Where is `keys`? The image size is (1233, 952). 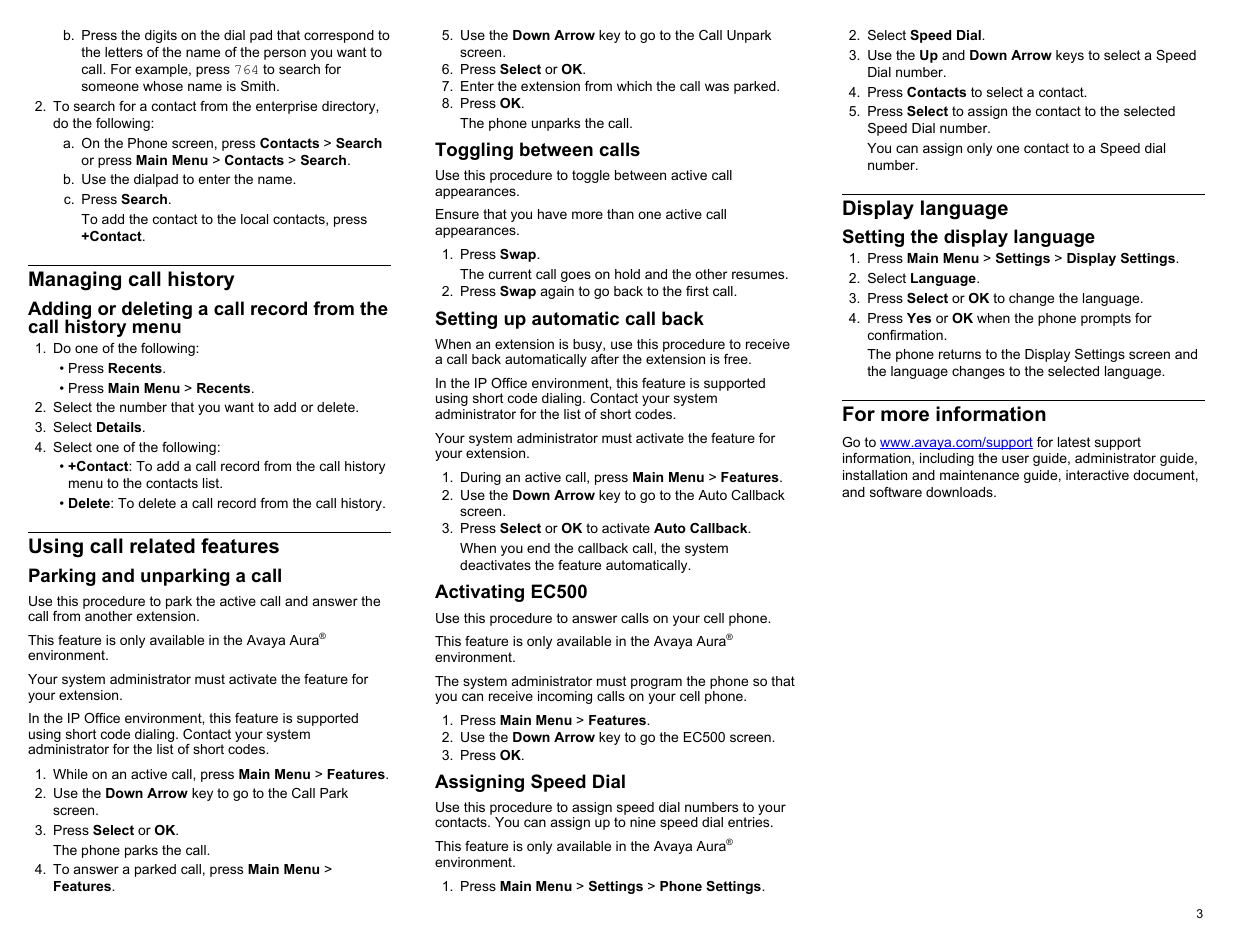 keys is located at coordinates (1070, 56).
